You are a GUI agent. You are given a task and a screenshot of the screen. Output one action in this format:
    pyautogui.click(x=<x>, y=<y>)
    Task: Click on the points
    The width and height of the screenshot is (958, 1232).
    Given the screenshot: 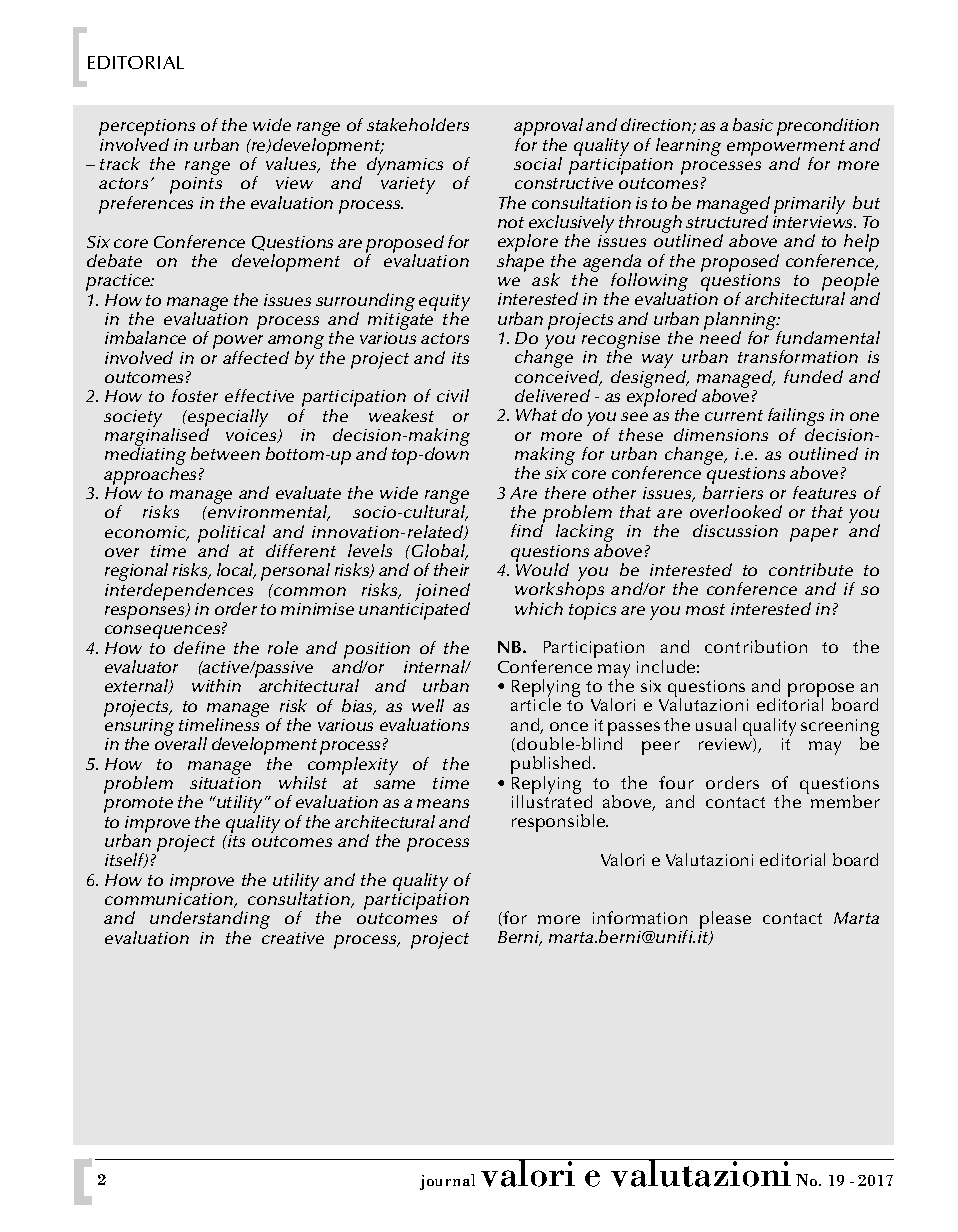 What is the action you would take?
    pyautogui.click(x=196, y=185)
